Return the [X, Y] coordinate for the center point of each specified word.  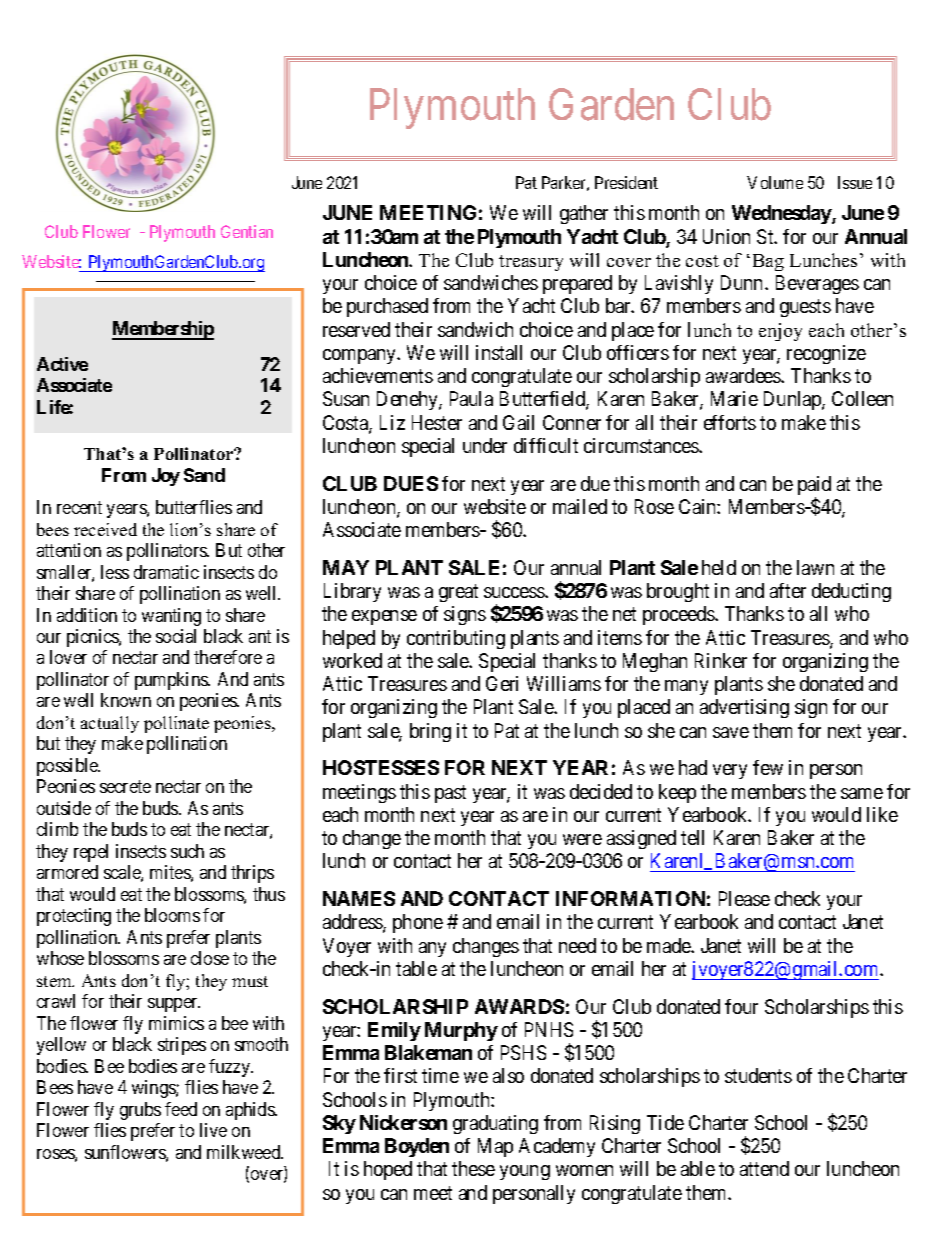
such [187, 851]
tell [692, 837]
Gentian [247, 231]
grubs [140, 1111]
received [105, 529]
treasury [531, 263]
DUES [411, 483]
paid [814, 487]
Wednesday [782, 214]
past [450, 794]
